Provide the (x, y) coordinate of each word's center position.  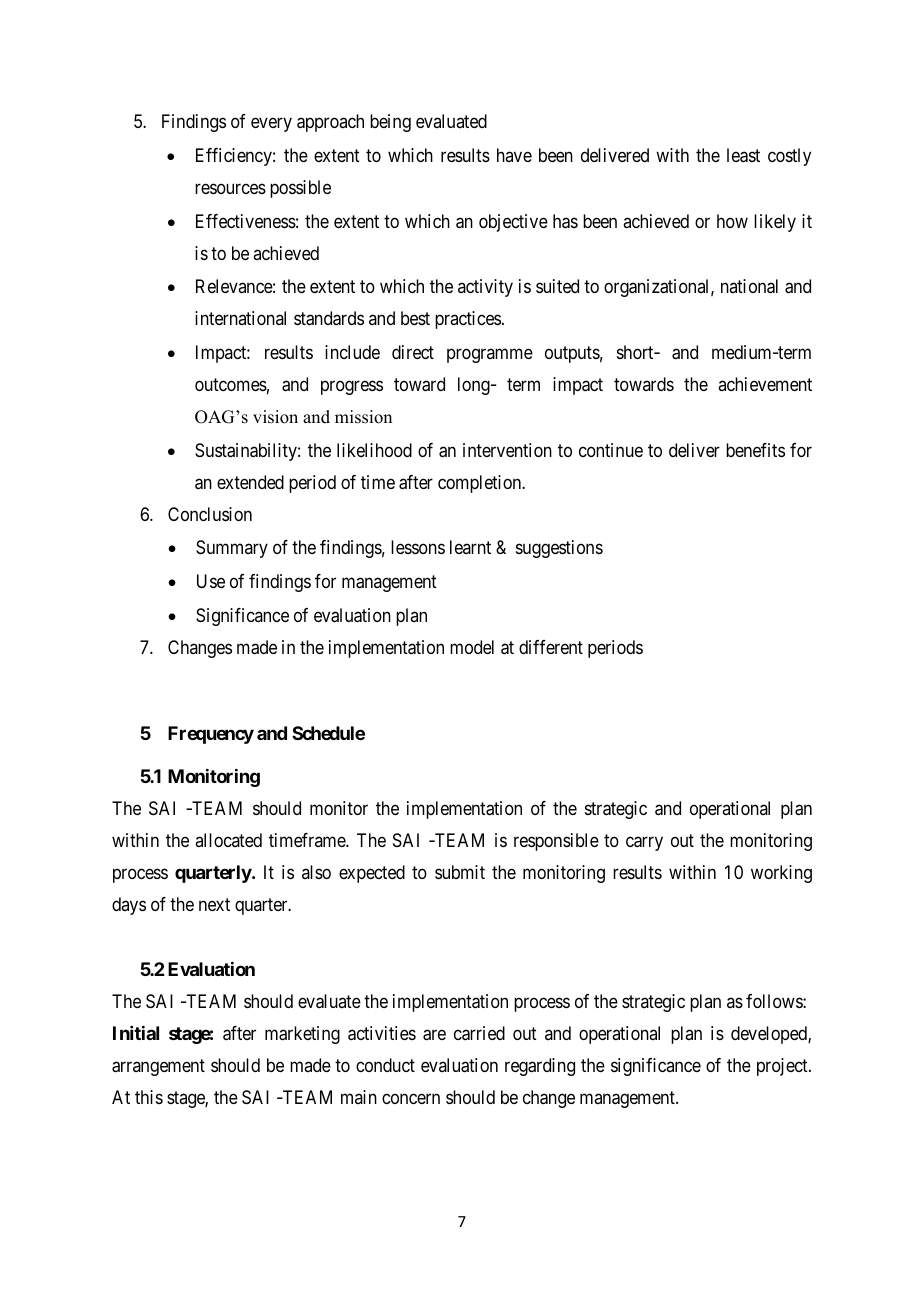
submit (460, 872)
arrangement (158, 1068)
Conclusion (210, 514)
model (472, 647)
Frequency (211, 735)
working (781, 874)
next (214, 905)
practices (468, 320)
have (514, 155)
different (551, 647)
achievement (765, 384)
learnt (470, 547)
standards (329, 318)
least (743, 155)
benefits (755, 450)
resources (230, 188)
